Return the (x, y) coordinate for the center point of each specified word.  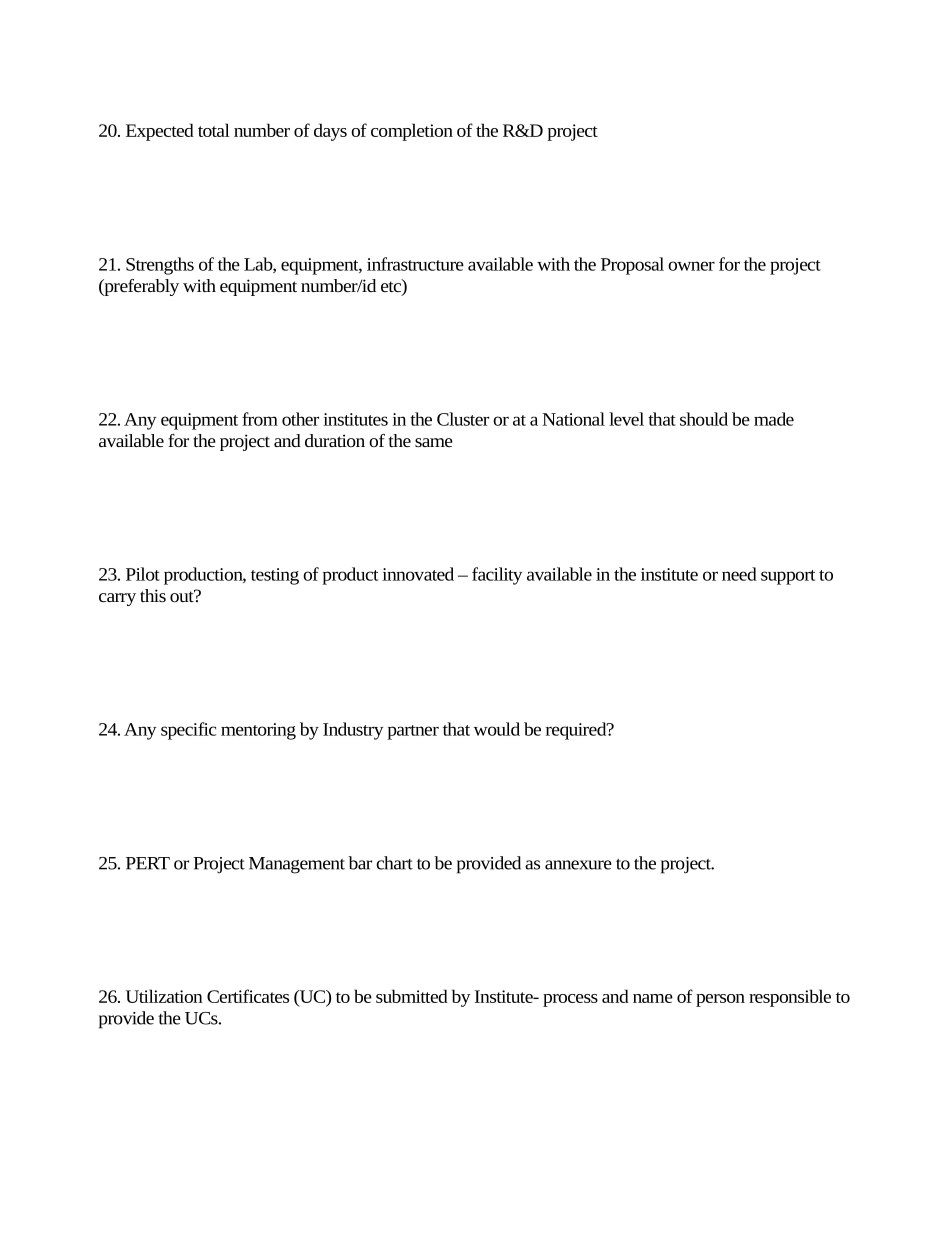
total (214, 130)
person (720, 1000)
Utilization (164, 996)
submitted (412, 996)
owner (691, 266)
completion (412, 132)
